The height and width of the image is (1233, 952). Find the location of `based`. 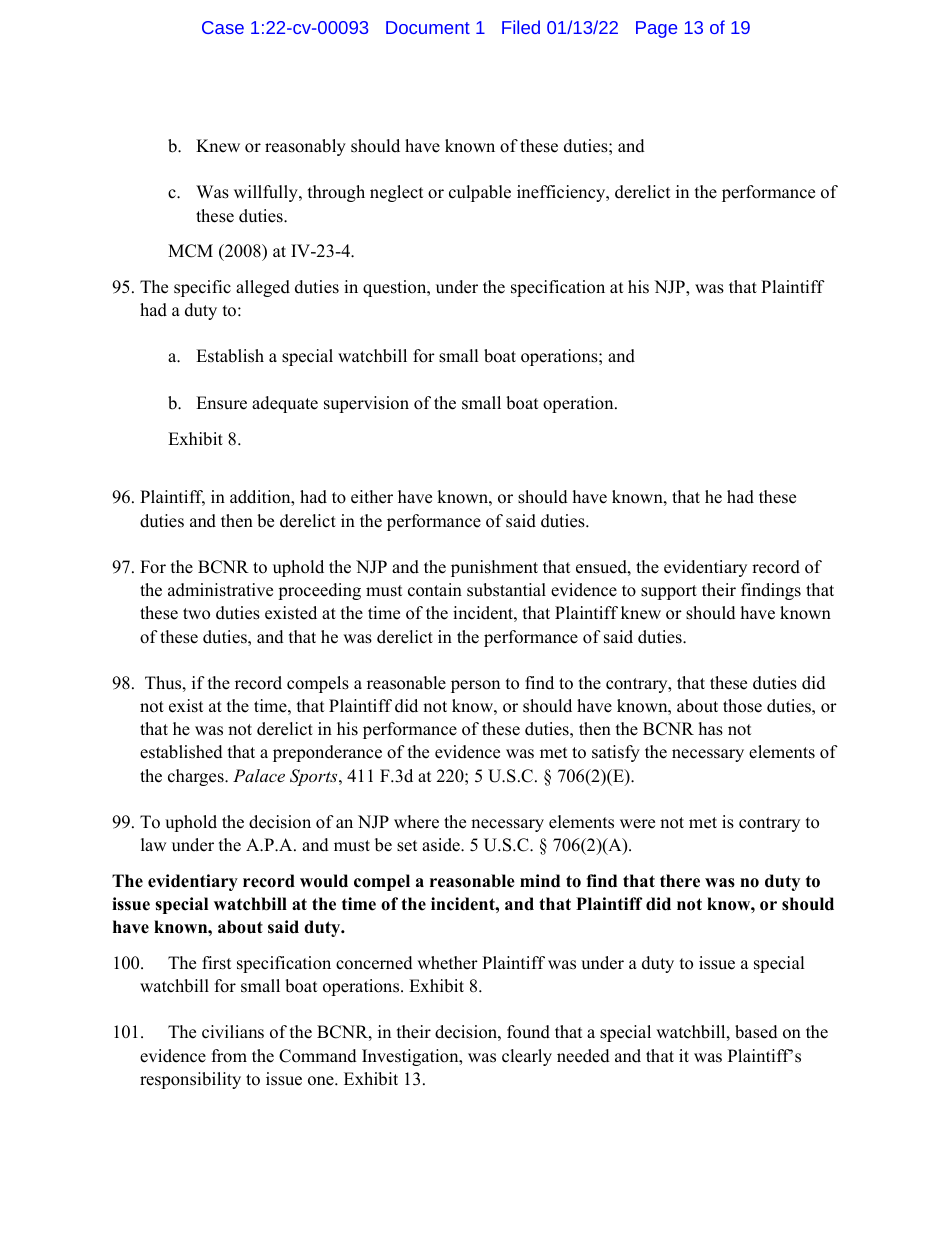

based is located at coordinates (756, 1032).
